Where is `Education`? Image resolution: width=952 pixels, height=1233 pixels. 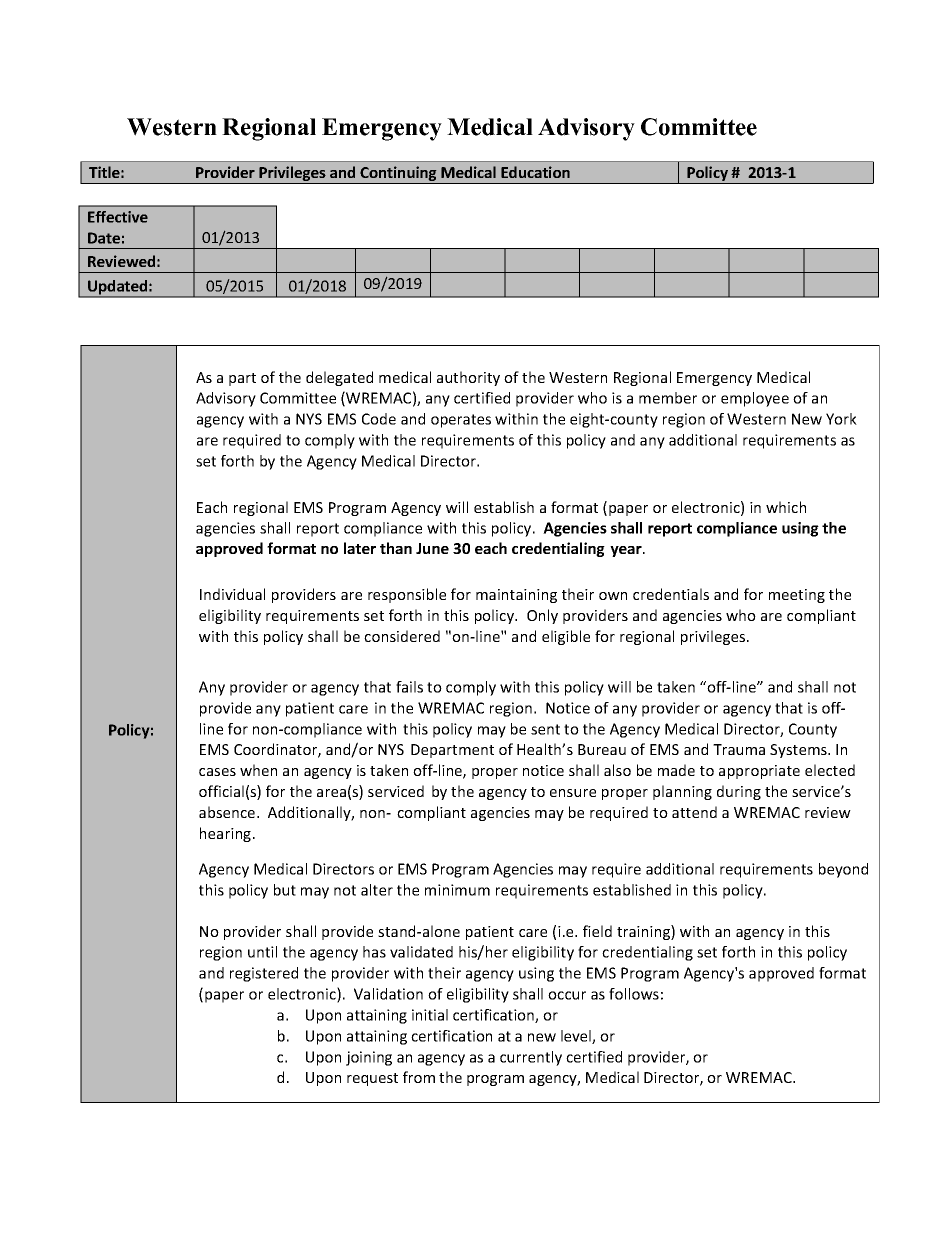 Education is located at coordinates (535, 172).
